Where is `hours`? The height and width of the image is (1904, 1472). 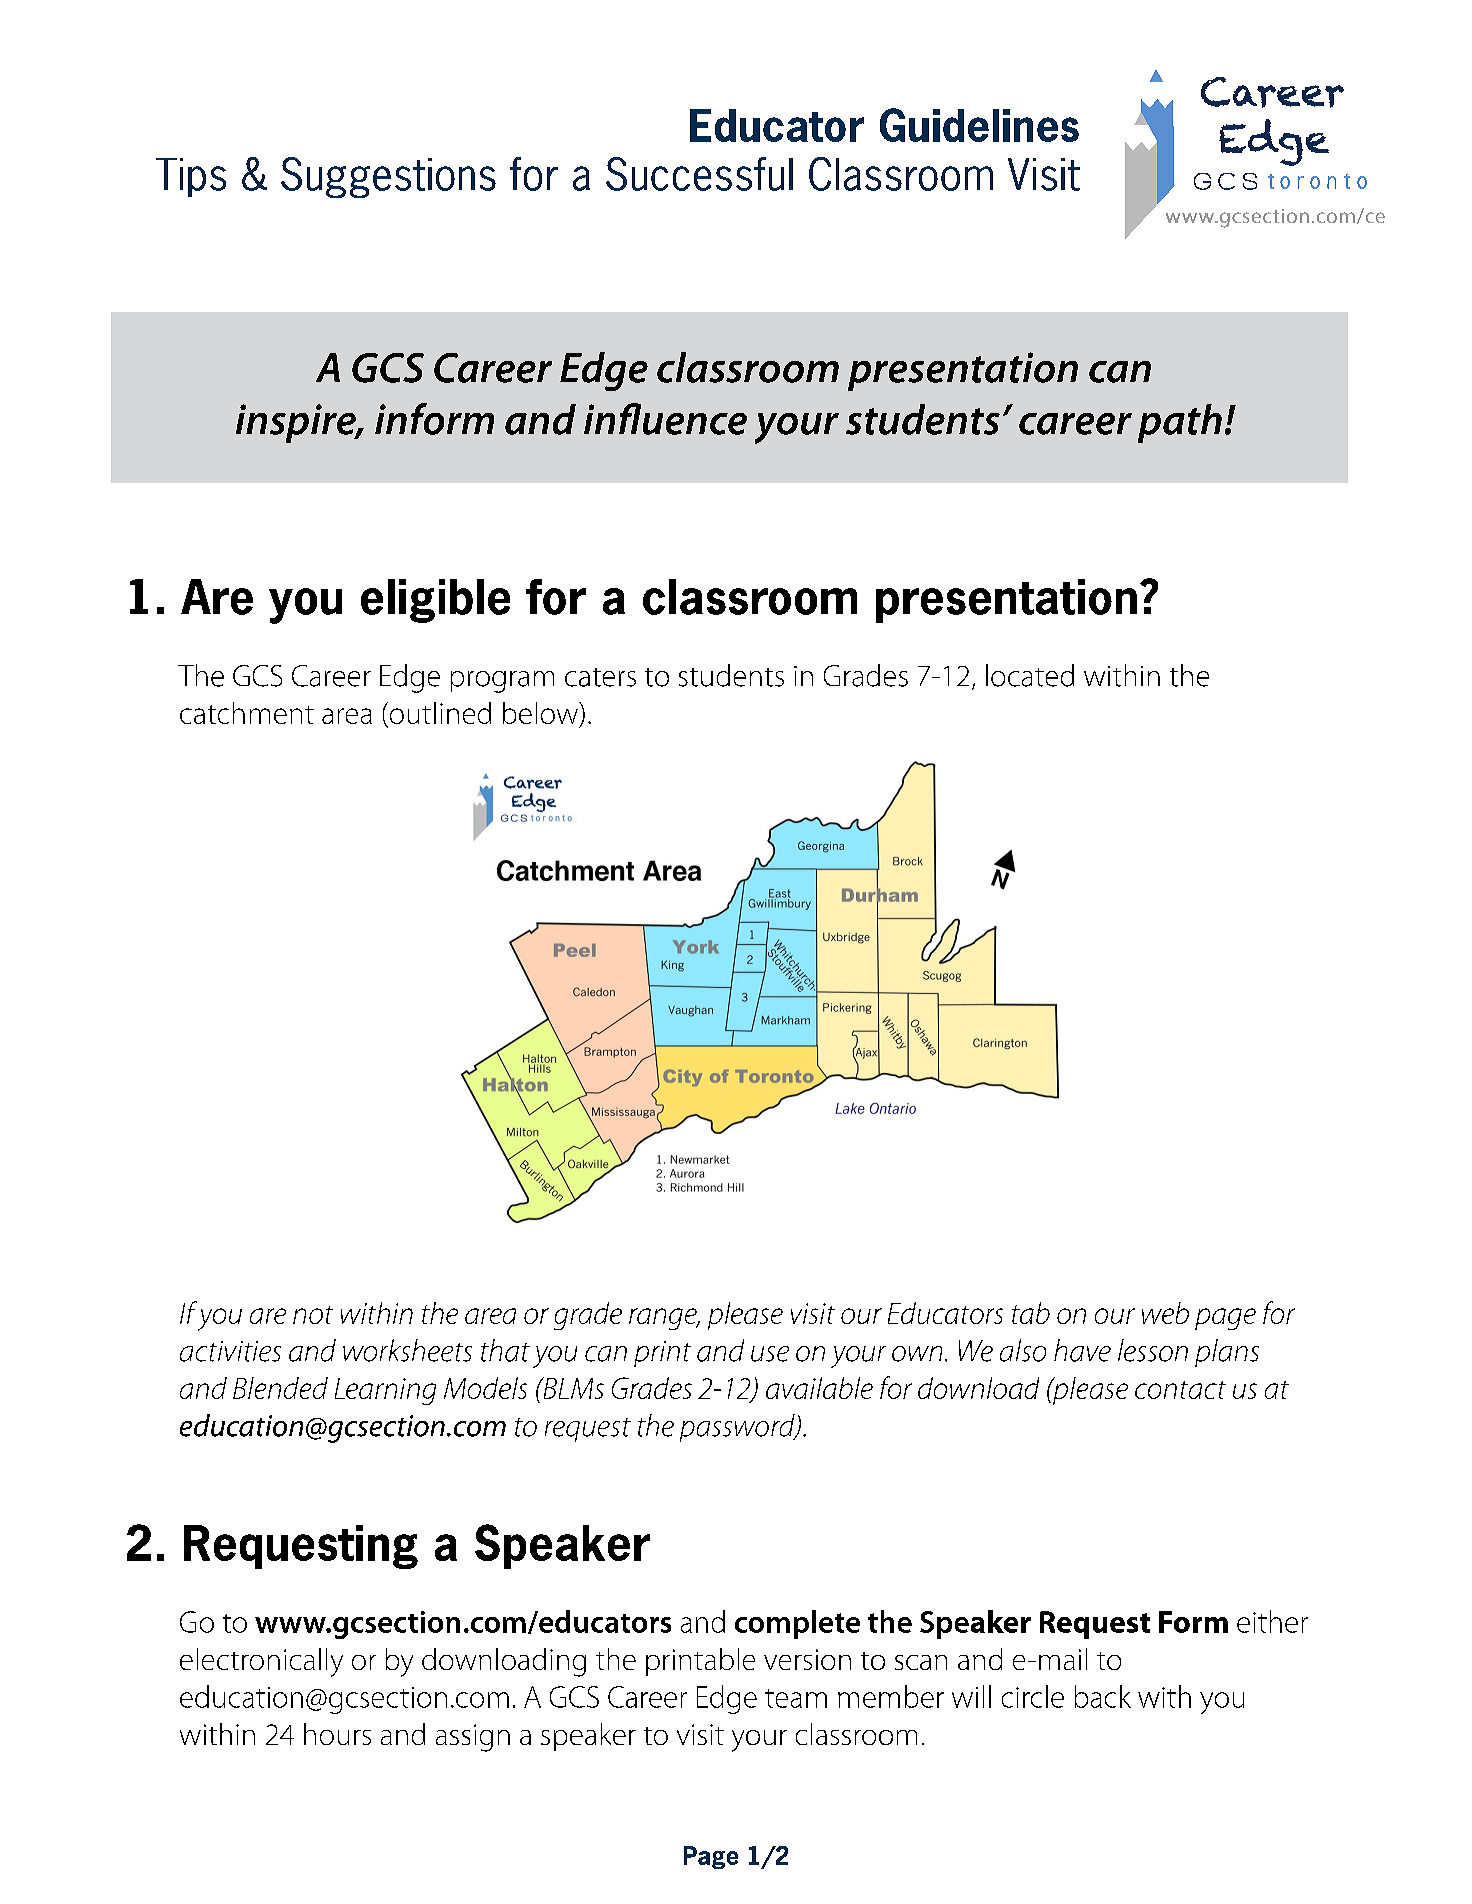
hours is located at coordinates (337, 1734).
